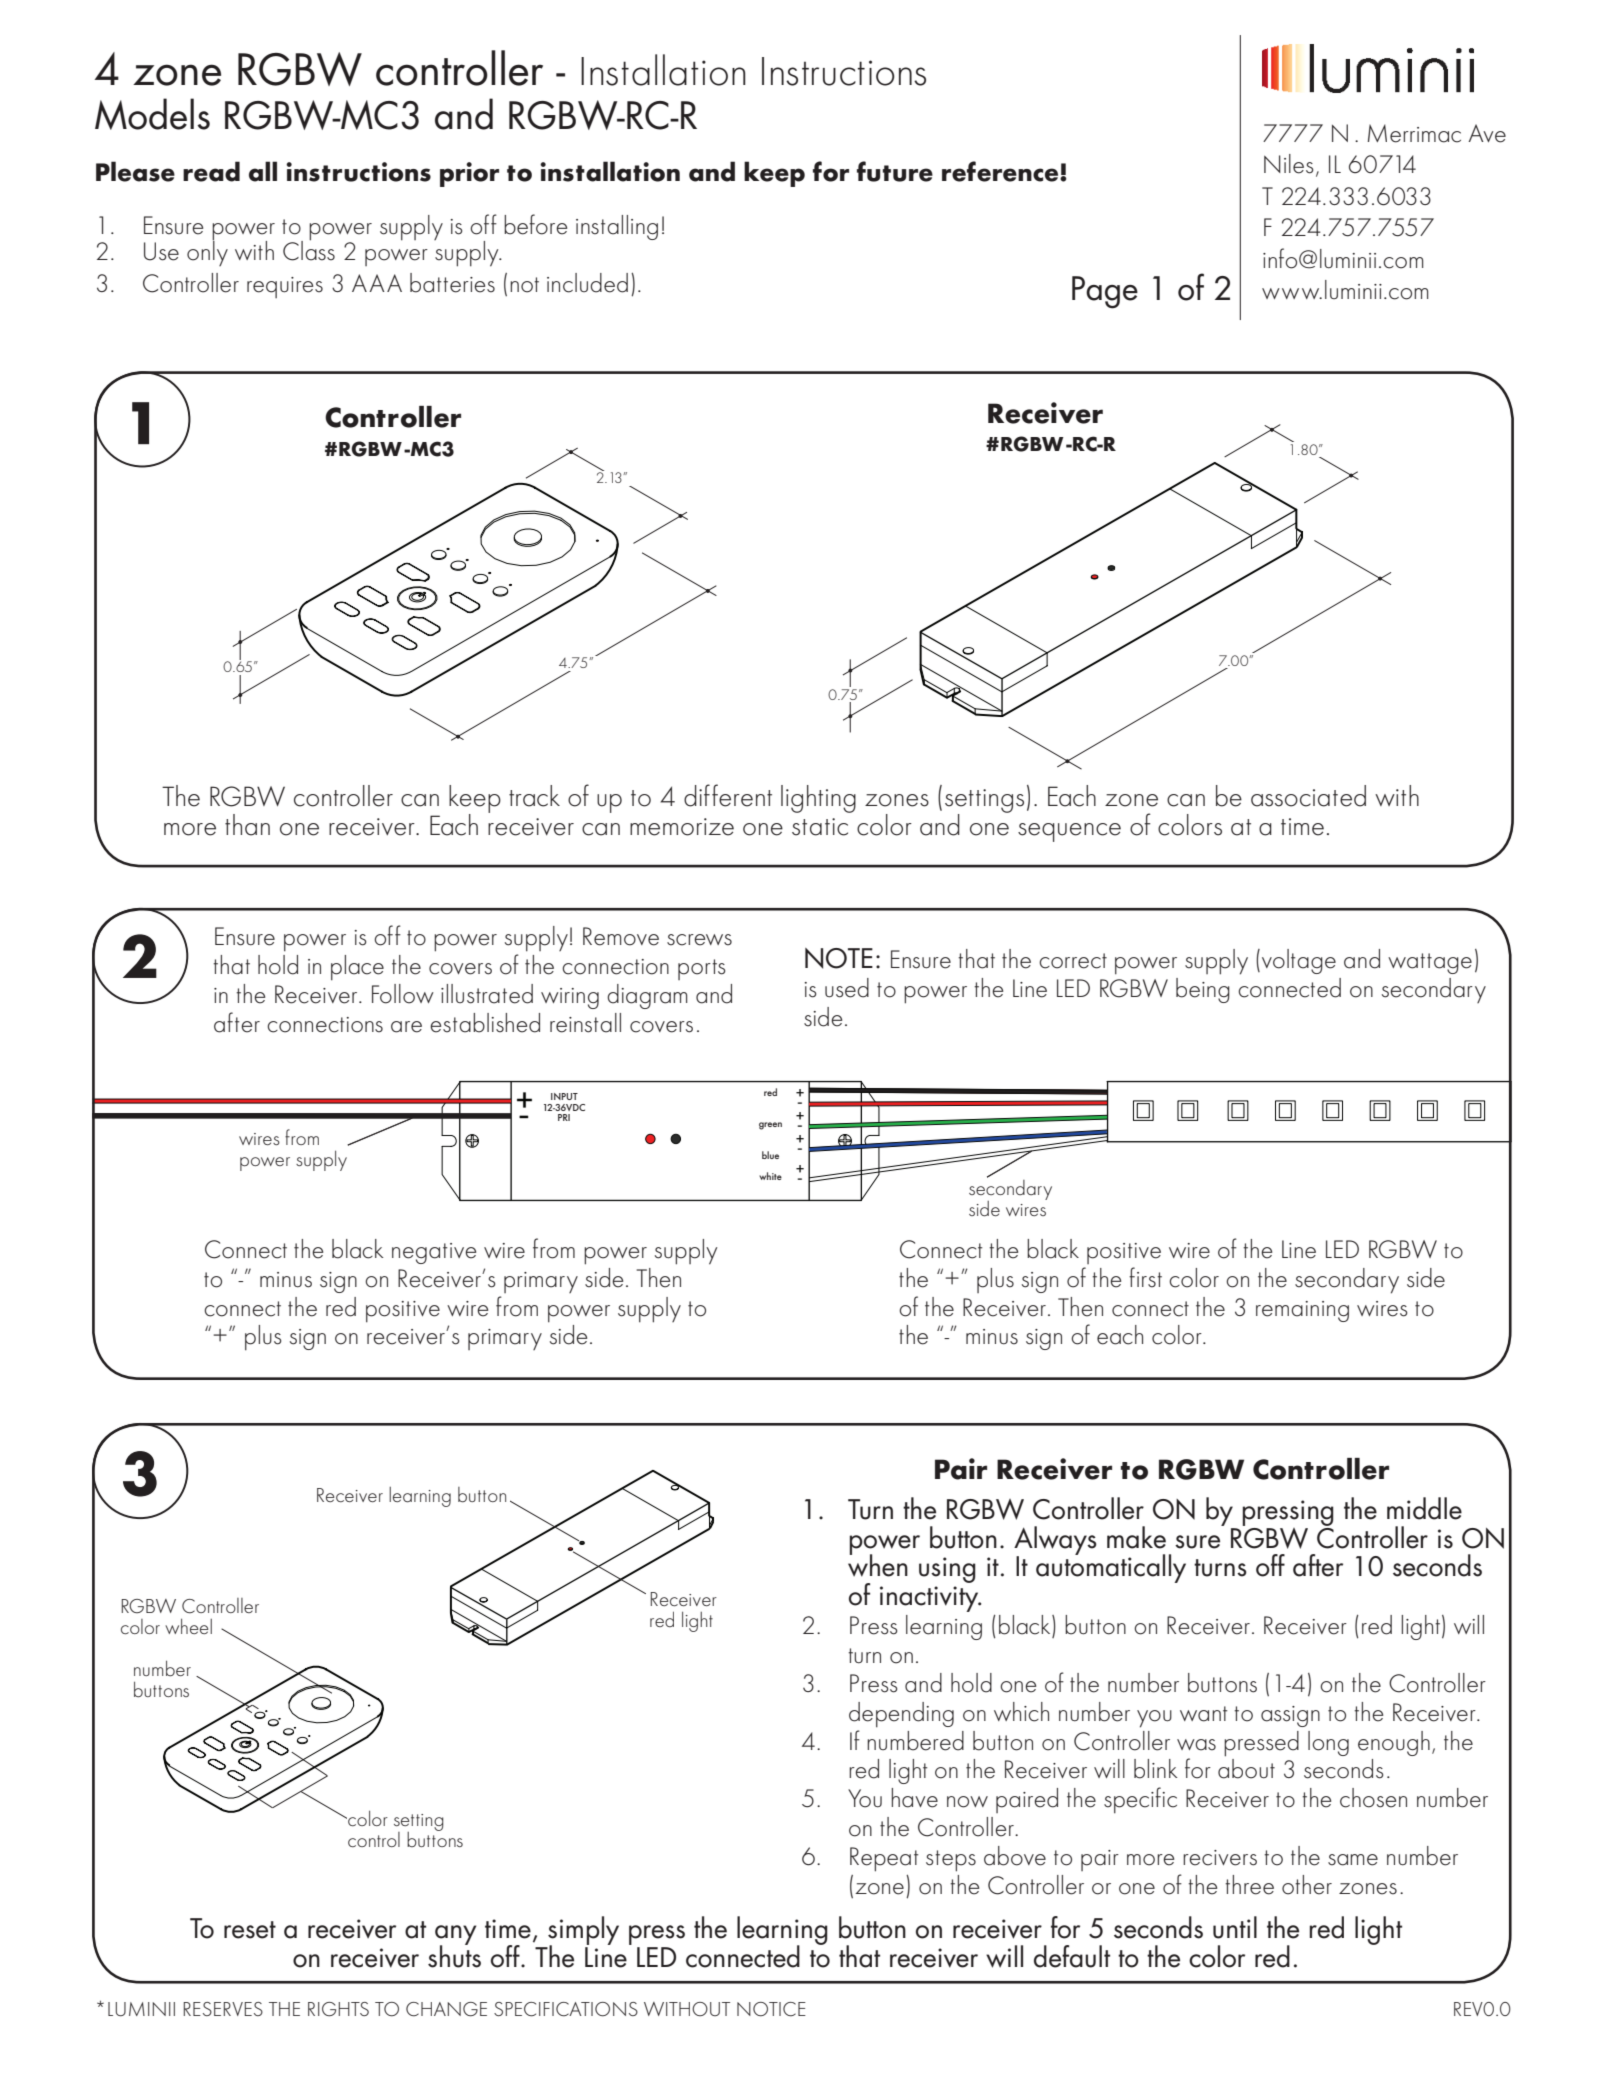  I want to click on reset, so click(250, 1930).
